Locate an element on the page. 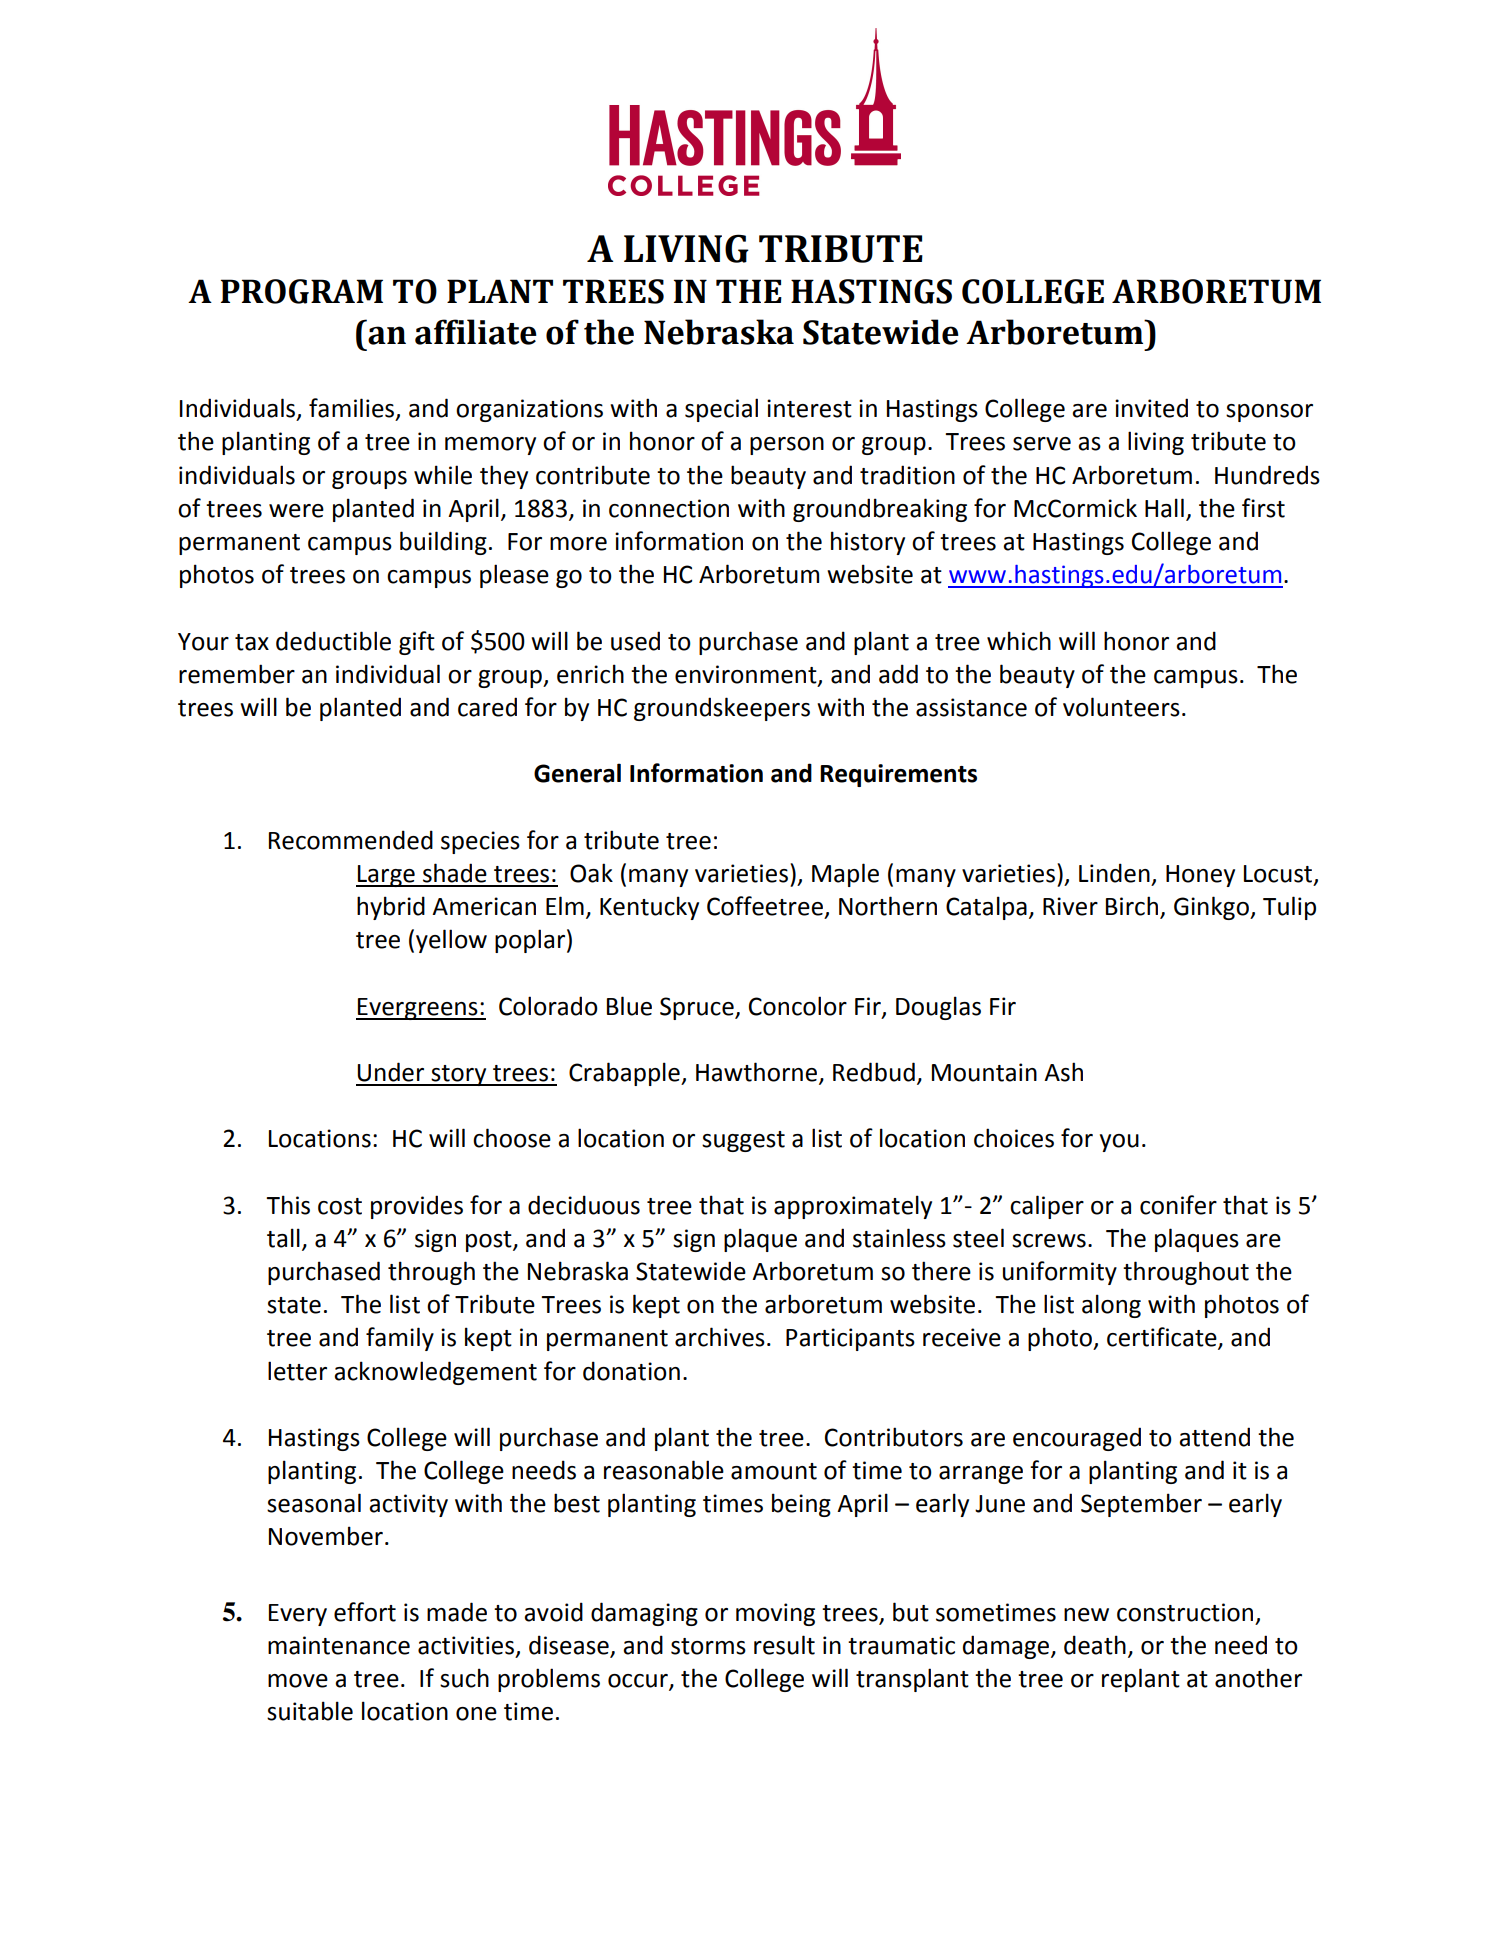 The image size is (1512, 1957). invited is located at coordinates (1151, 408).
